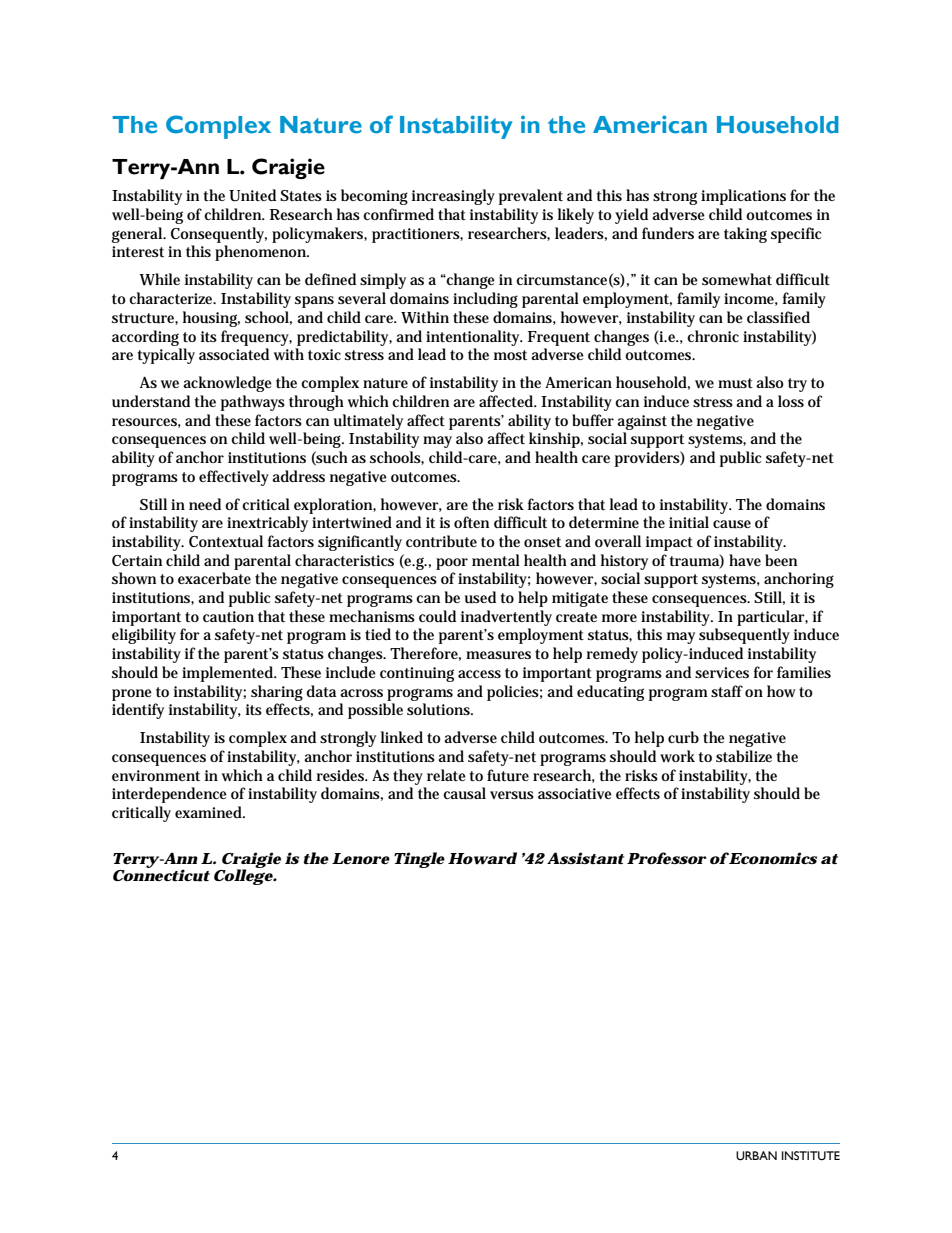 The width and height of the screenshot is (952, 1233). What do you see at coordinates (732, 524) in the screenshot?
I see `cause` at bounding box center [732, 524].
